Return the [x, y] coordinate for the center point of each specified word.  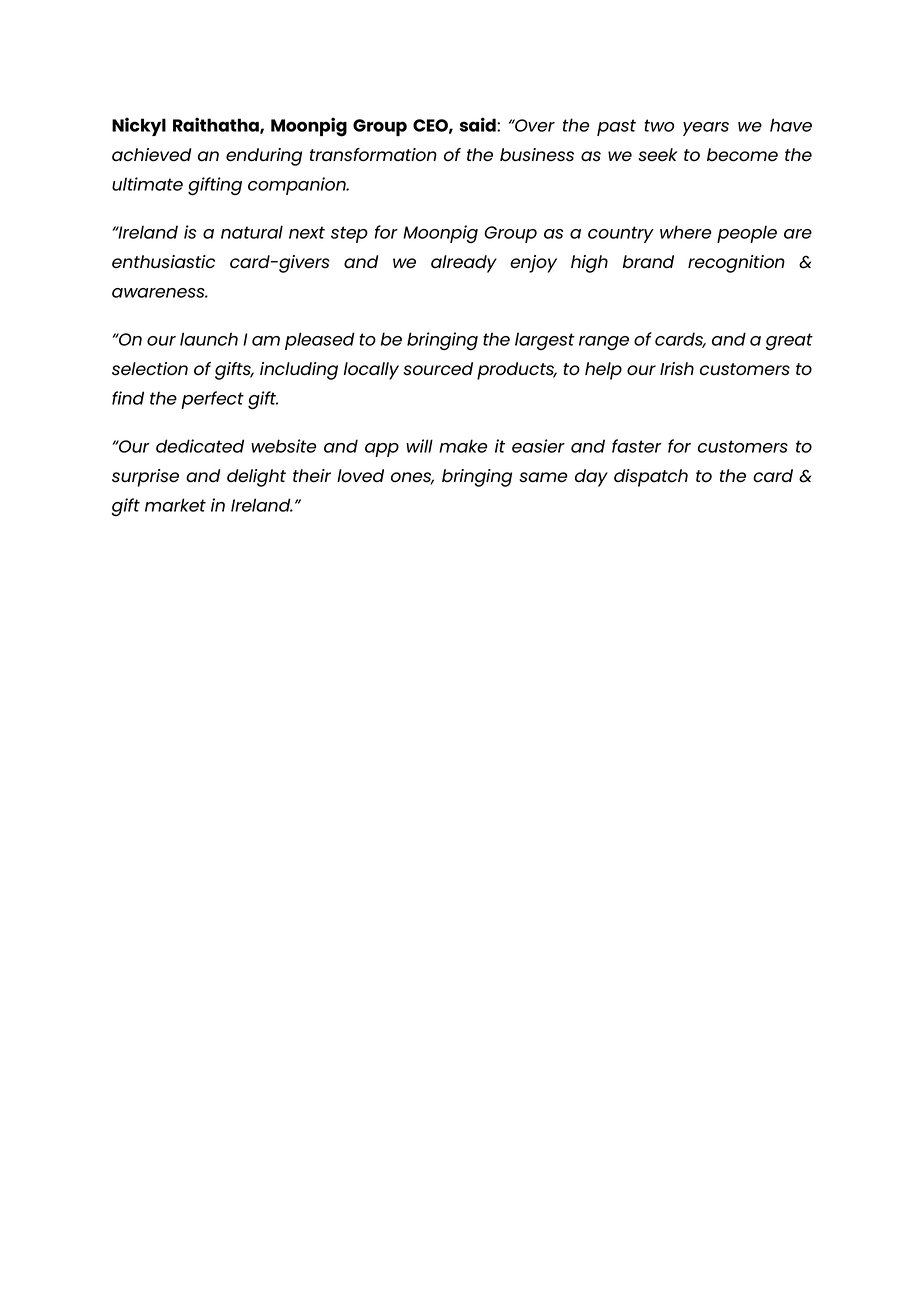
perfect [212, 400]
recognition [736, 264]
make [463, 446]
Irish [677, 369]
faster [637, 446]
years [706, 129]
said [479, 124]
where [686, 232]
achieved [151, 155]
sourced [438, 369]
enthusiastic [163, 262]
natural [252, 232]
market [175, 505]
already [464, 264]
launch [209, 339]
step [349, 234]
